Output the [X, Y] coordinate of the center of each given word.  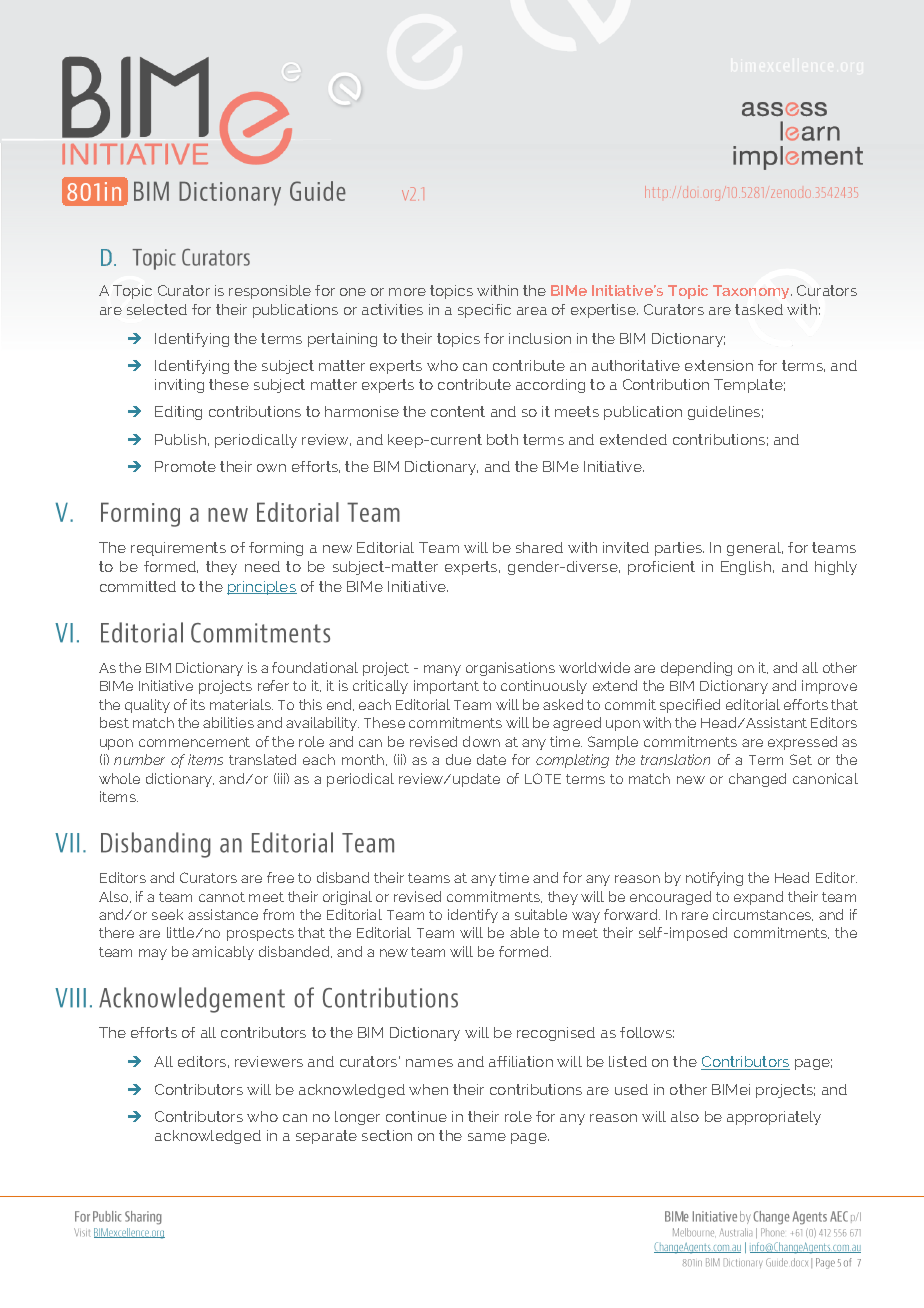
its [198, 704]
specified [690, 706]
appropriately [774, 1118]
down [481, 741]
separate [326, 1137]
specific [484, 311]
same [487, 1137]
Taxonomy [752, 292]
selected [157, 309]
